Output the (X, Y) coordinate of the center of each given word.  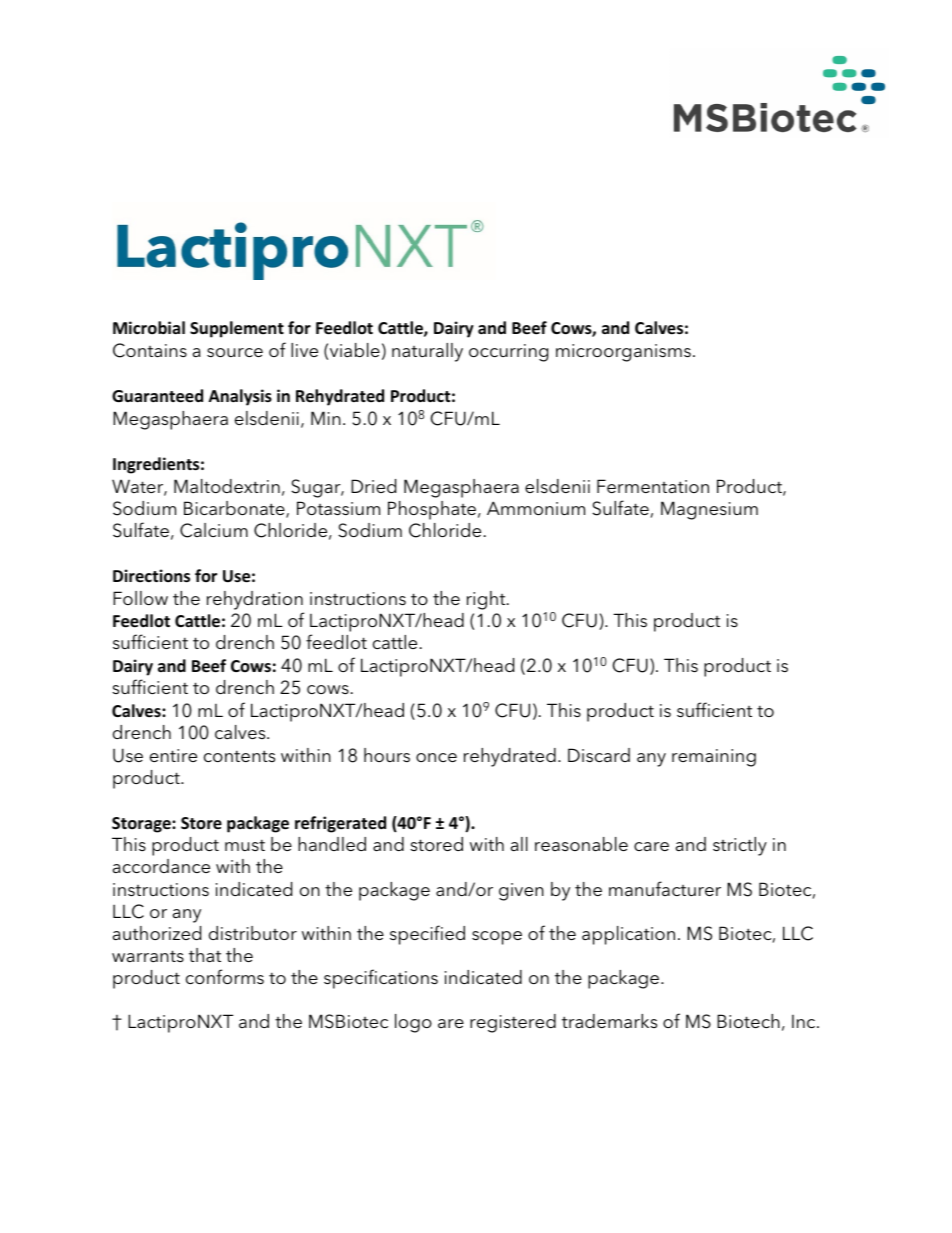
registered (513, 1023)
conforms (225, 977)
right (487, 600)
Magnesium (709, 510)
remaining (714, 758)
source (235, 352)
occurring (508, 353)
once (436, 757)
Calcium (214, 530)
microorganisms (623, 353)
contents (239, 756)
